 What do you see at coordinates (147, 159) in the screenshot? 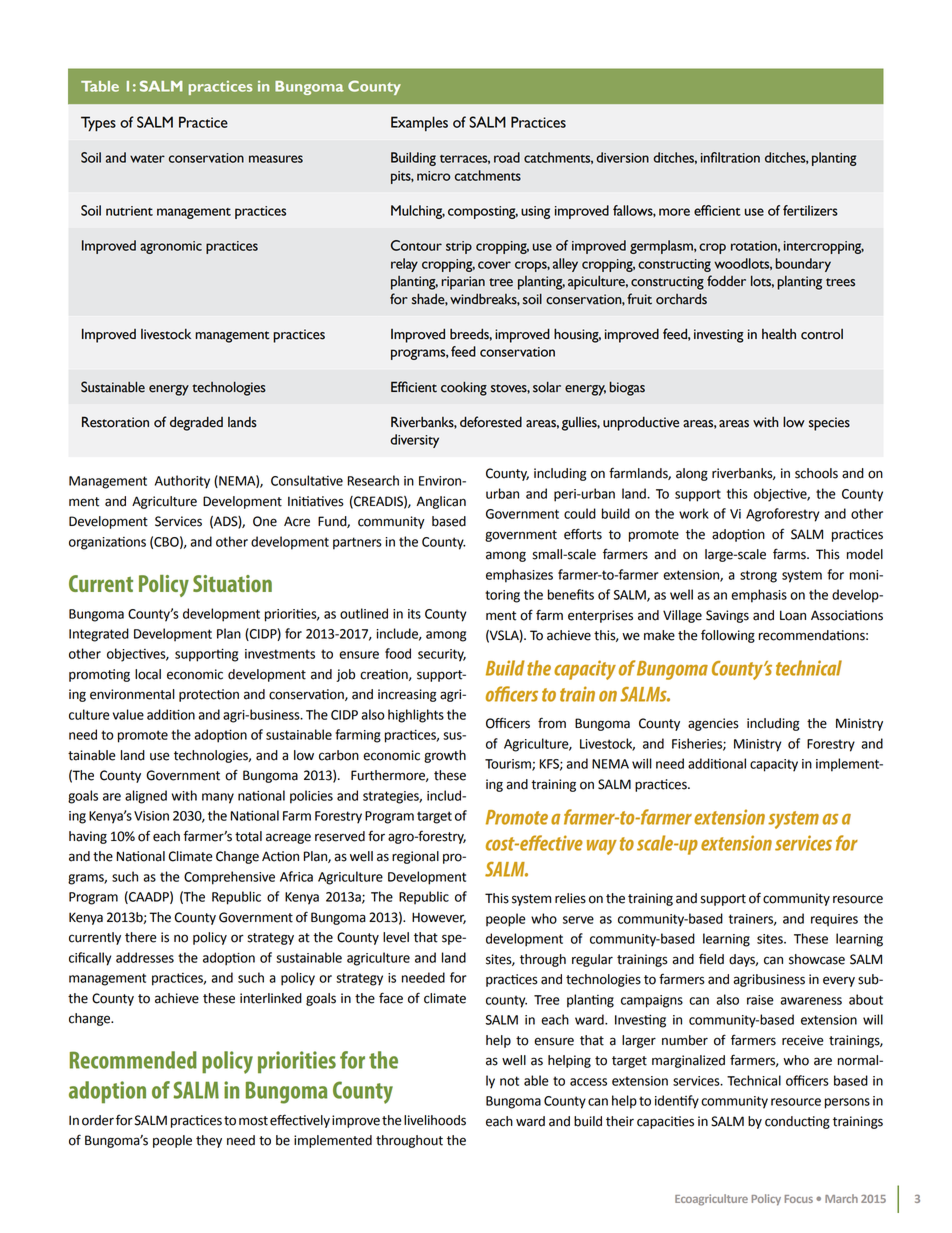
I see `water` at bounding box center [147, 159].
